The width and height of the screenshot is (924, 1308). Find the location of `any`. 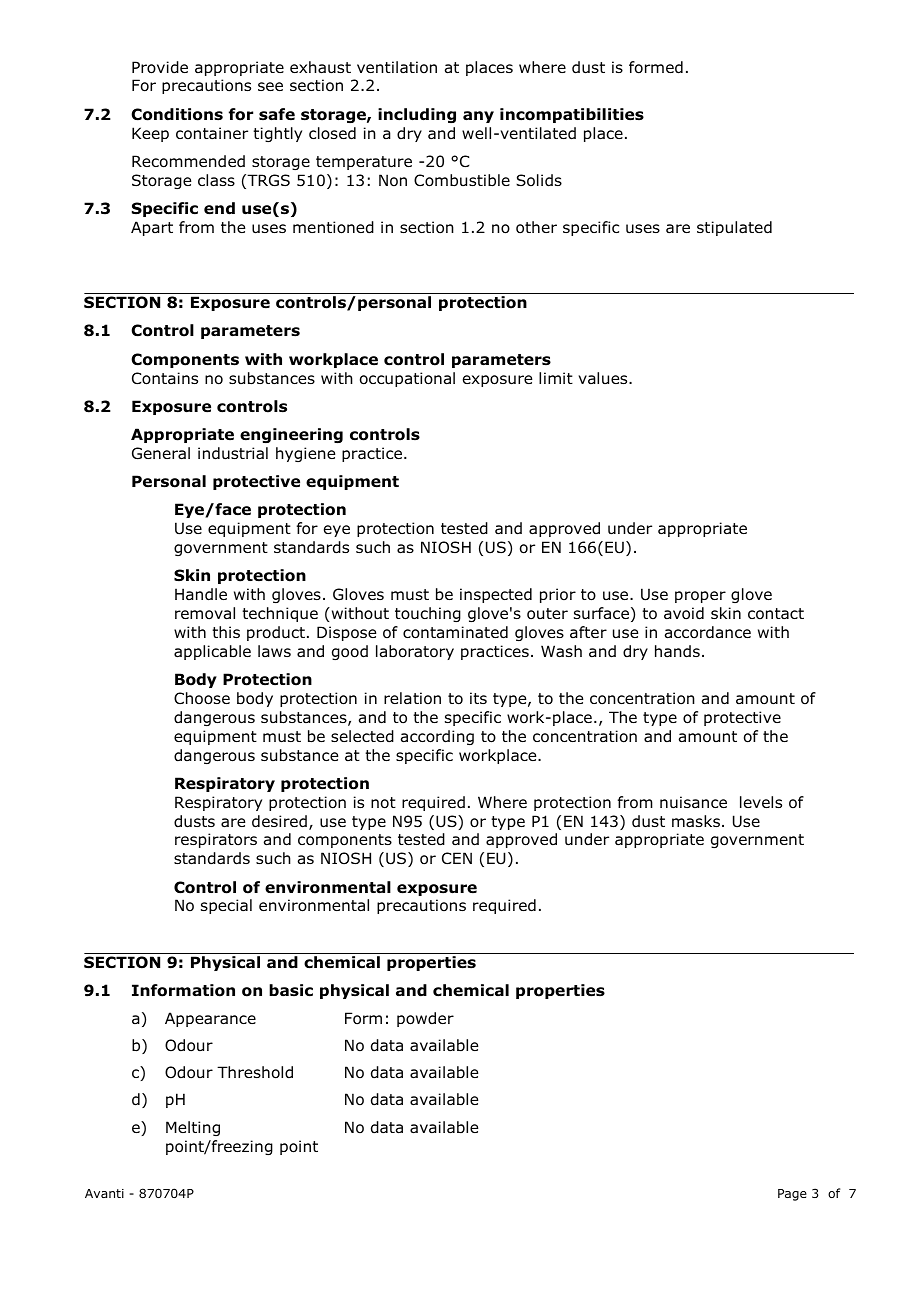

any is located at coordinates (478, 117).
